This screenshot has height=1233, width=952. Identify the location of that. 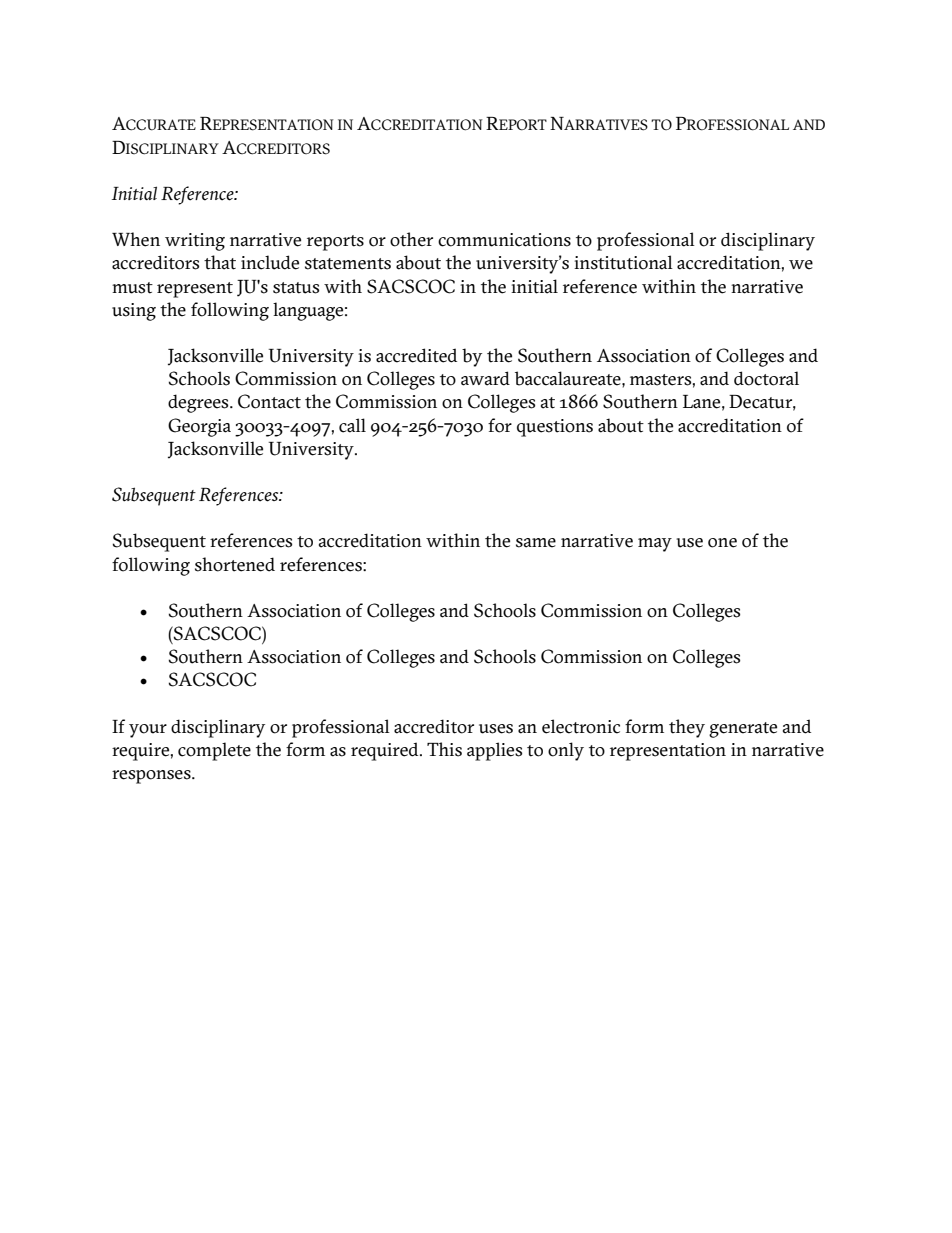
(220, 262).
